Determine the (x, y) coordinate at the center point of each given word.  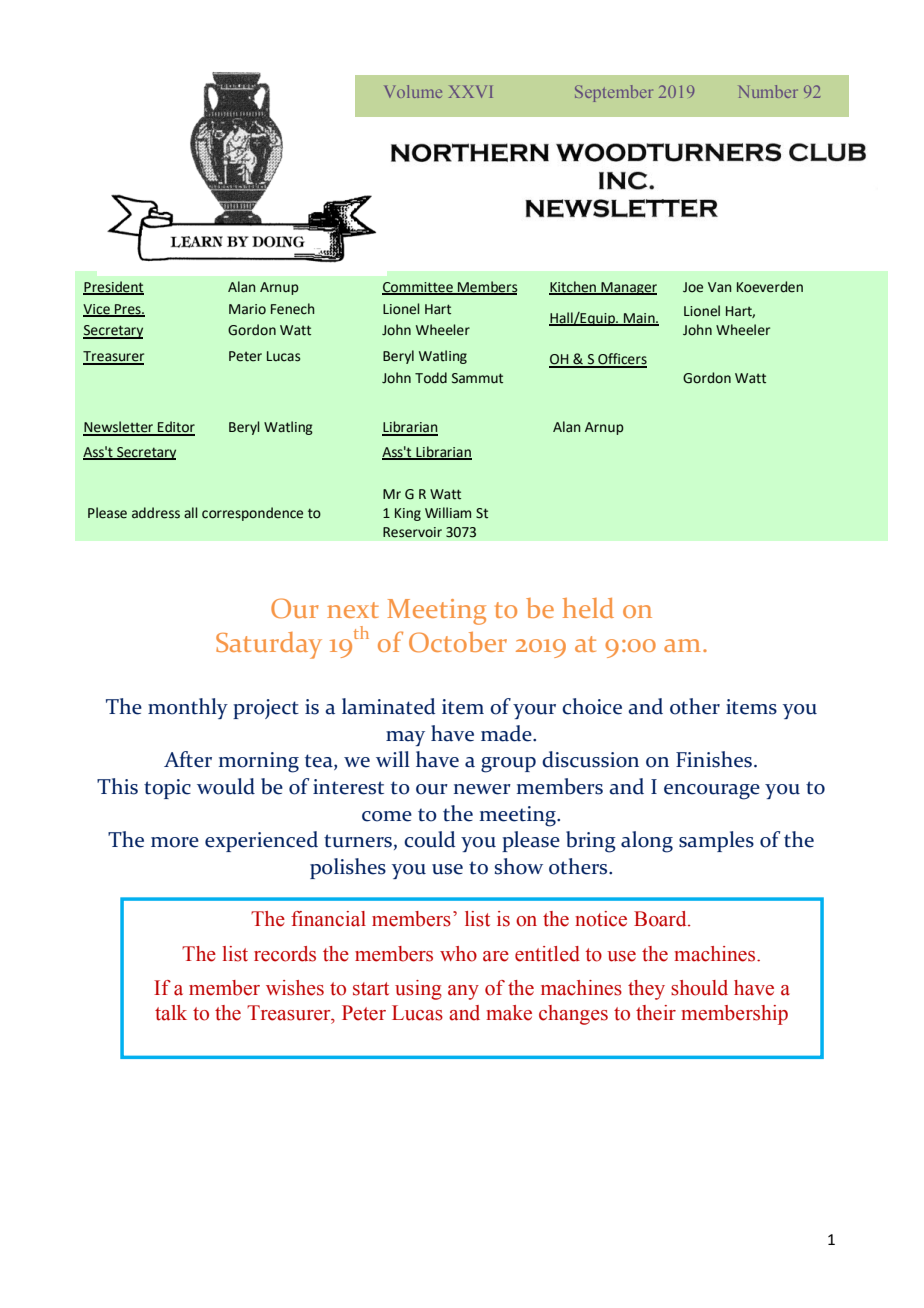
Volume (413, 91)
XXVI (471, 91)
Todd (431, 378)
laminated (388, 706)
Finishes (714, 759)
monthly (188, 708)
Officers (621, 360)
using (418, 990)
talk (171, 1013)
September (614, 93)
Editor (175, 428)
